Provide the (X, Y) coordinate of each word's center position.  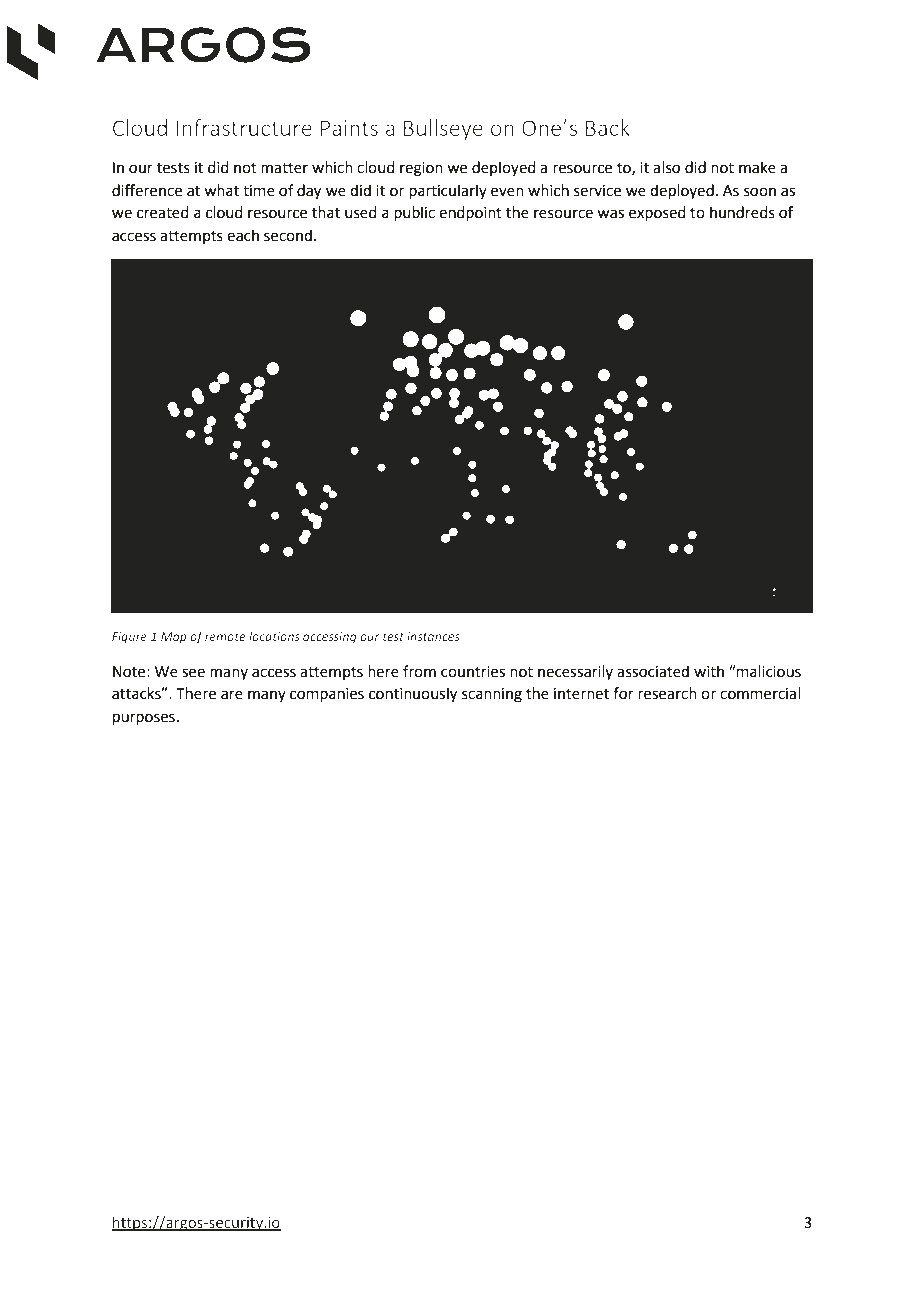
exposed (657, 213)
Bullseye (443, 129)
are (232, 695)
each (243, 235)
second (288, 235)
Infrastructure (244, 127)
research (667, 693)
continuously (413, 695)
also (666, 167)
